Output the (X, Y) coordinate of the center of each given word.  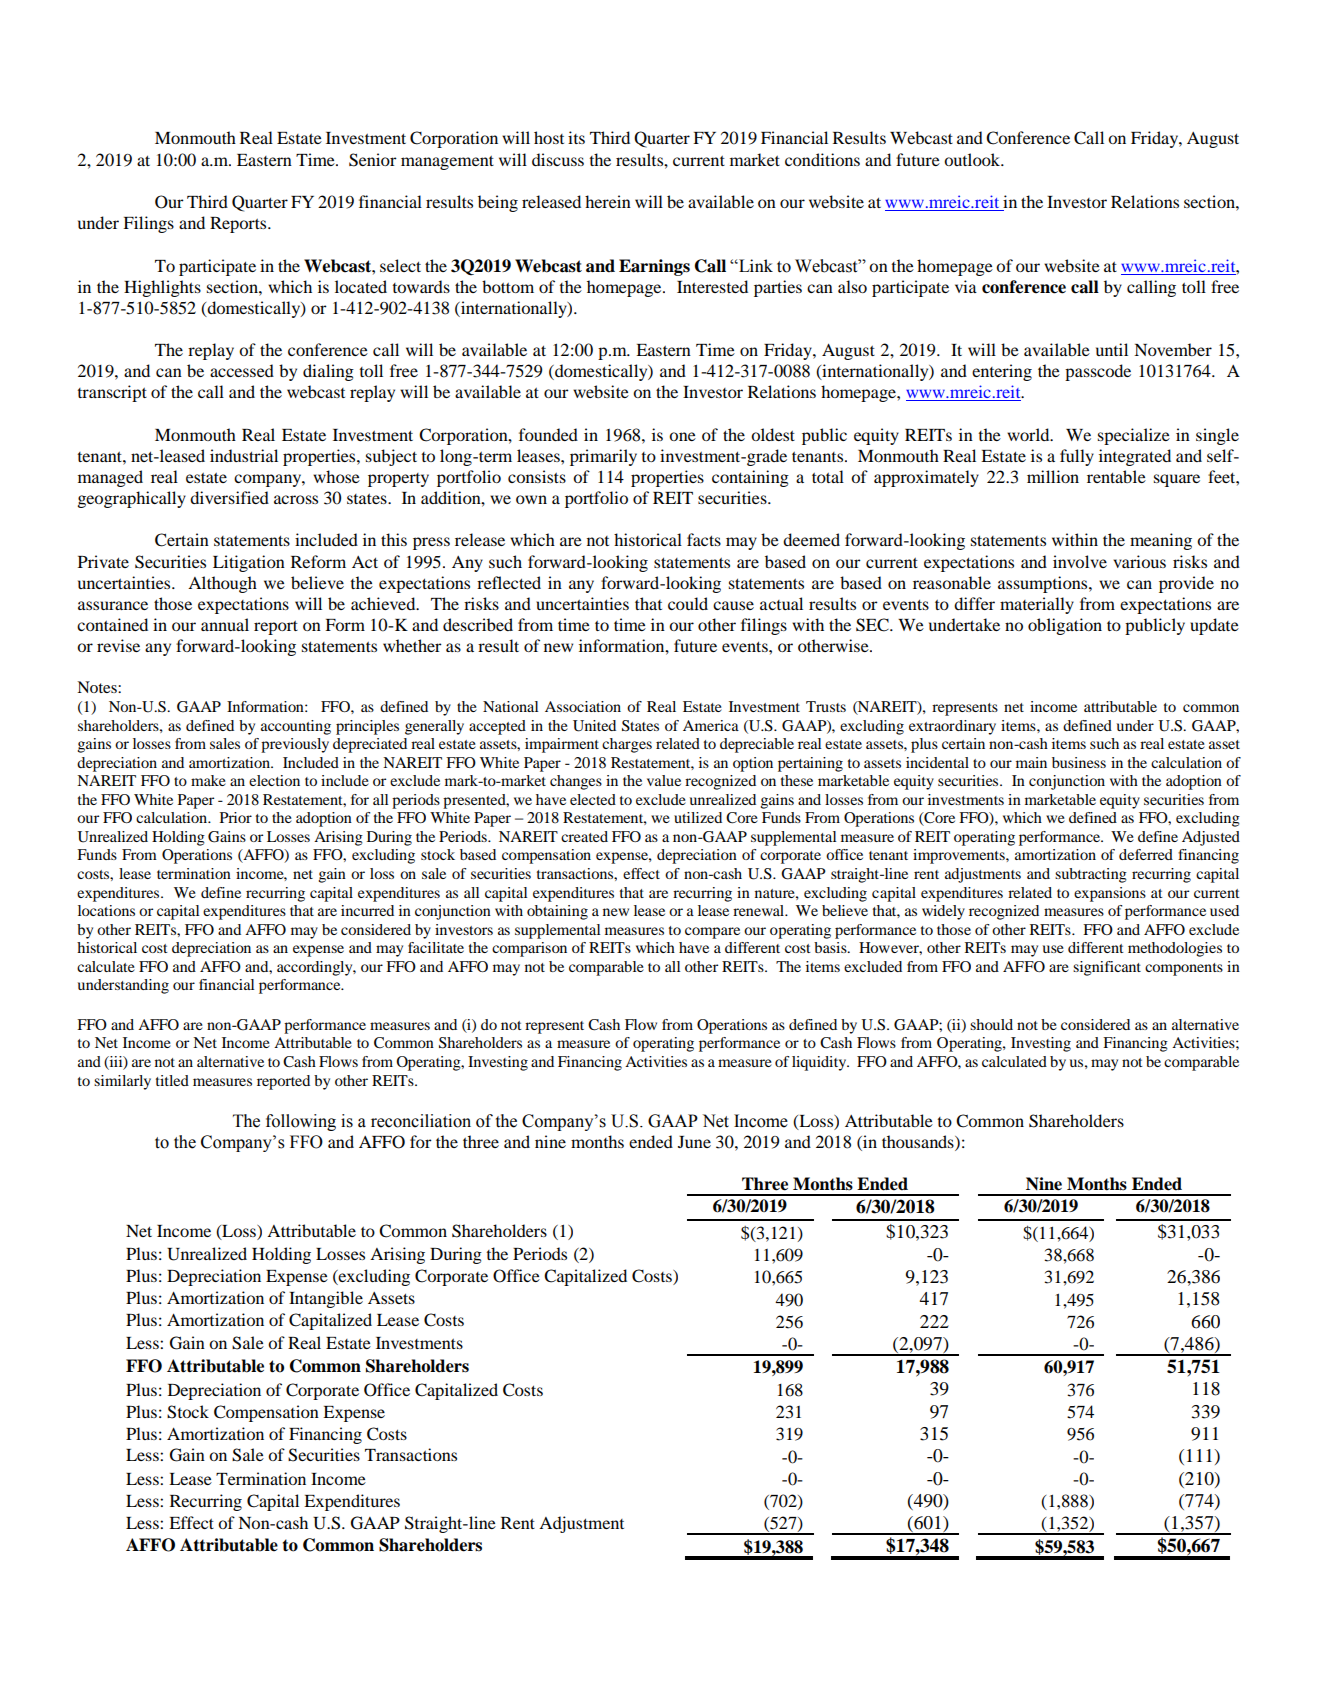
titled (172, 1080)
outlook (973, 159)
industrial (244, 455)
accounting (296, 727)
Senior (373, 160)
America (711, 725)
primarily (603, 457)
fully (1077, 457)
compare (712, 933)
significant (1107, 968)
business (1079, 762)
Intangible (326, 1299)
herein (608, 201)
